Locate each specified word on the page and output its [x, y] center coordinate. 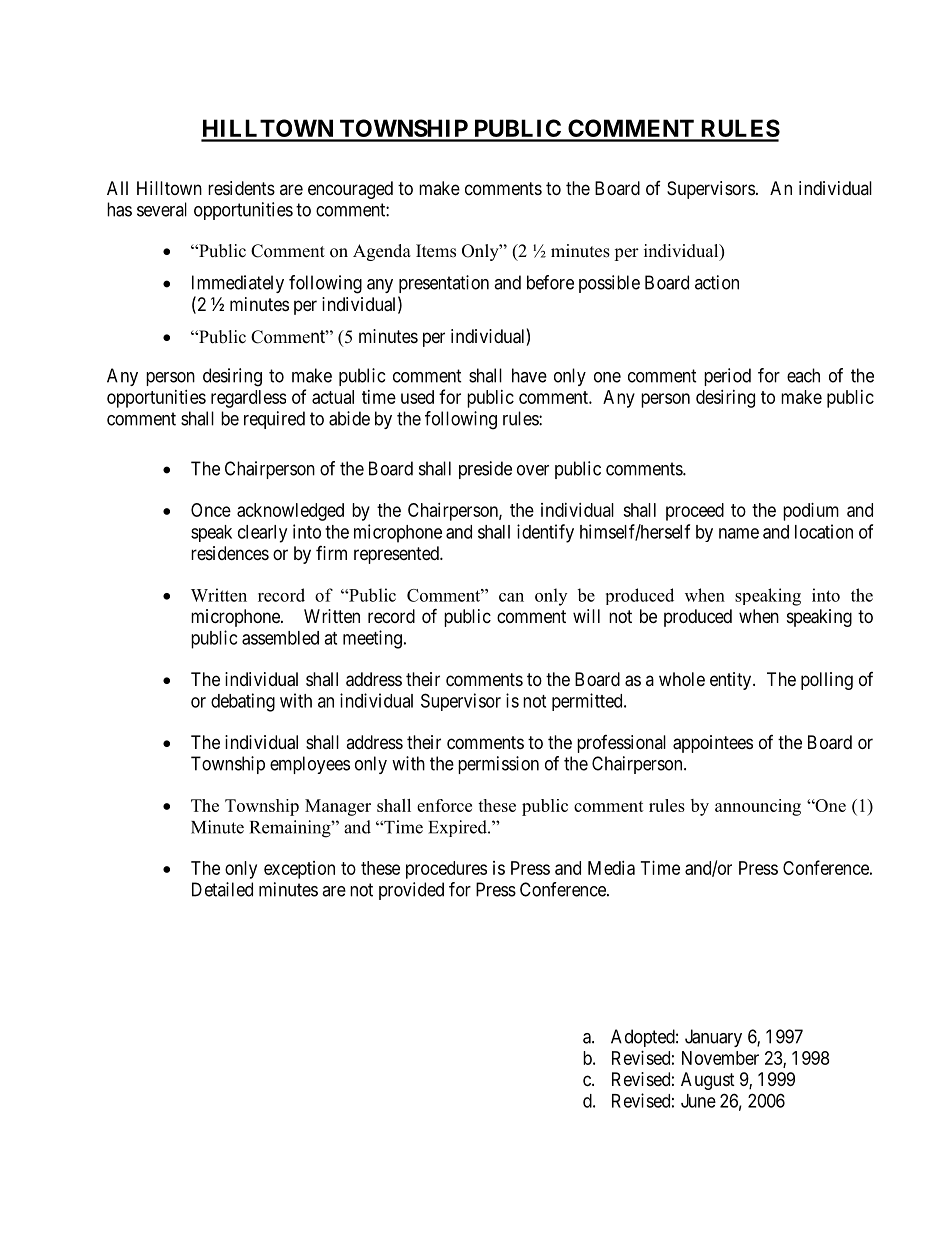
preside [485, 470]
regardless [248, 399]
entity [732, 681]
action [717, 282]
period [727, 377]
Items [436, 251]
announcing [758, 807]
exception [299, 870]
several [162, 209]
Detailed [222, 889]
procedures [446, 870]
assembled [280, 638]
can [511, 597]
